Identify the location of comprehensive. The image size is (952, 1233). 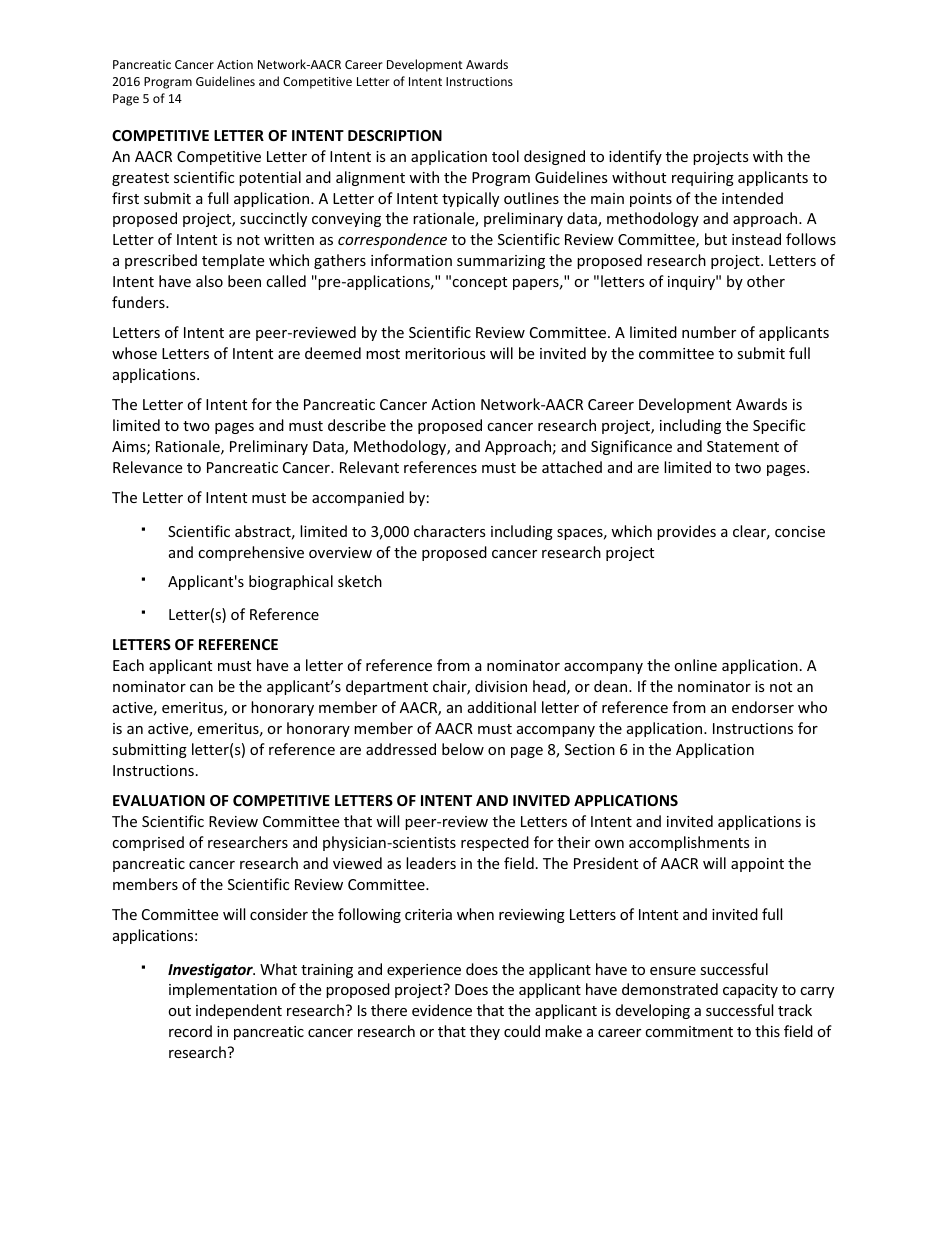
(251, 553).
